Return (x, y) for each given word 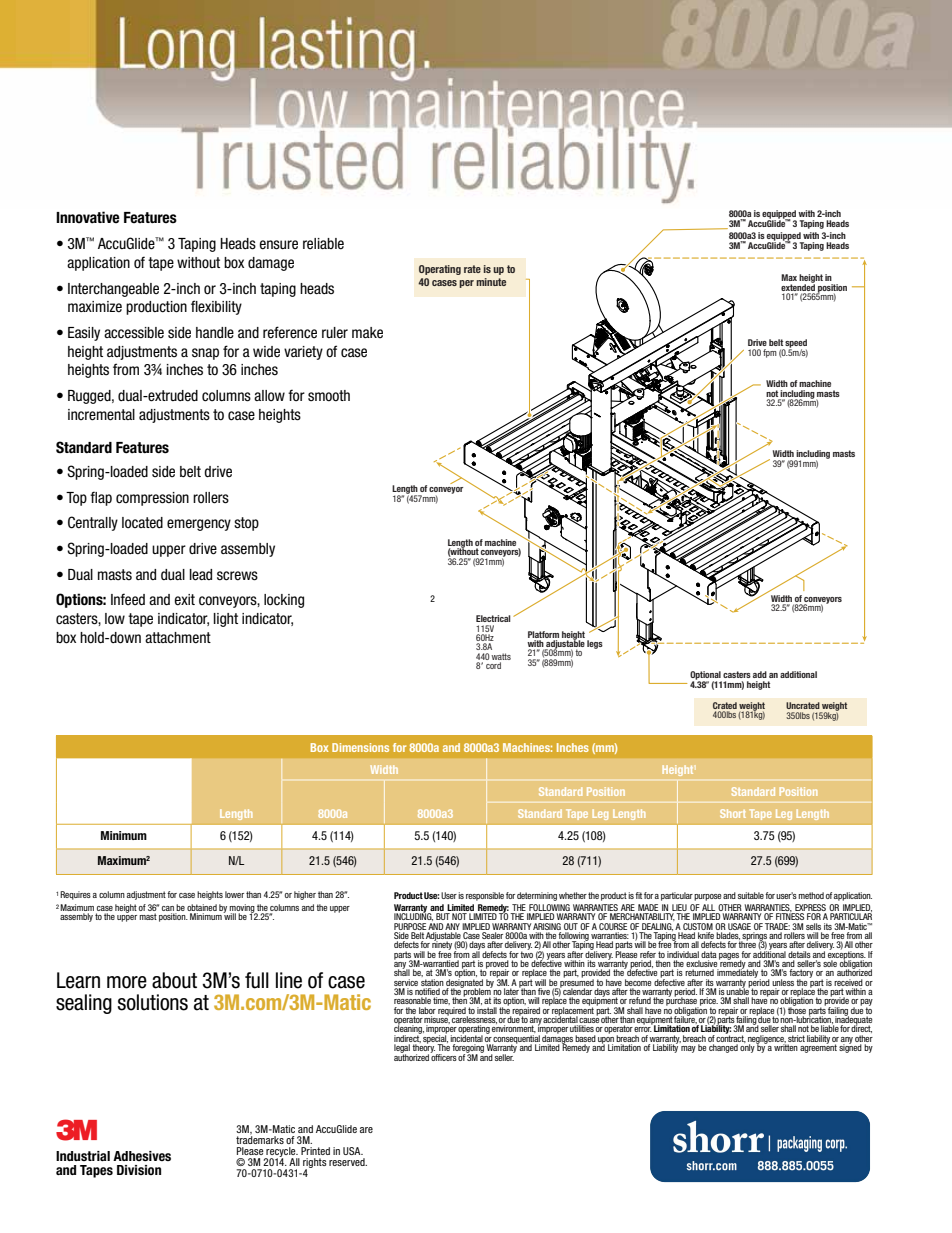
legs (595, 644)
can (168, 908)
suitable (751, 895)
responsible (485, 896)
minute (491, 282)
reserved (348, 1162)
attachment (178, 638)
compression (152, 499)
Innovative (88, 217)
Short (733, 813)
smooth (329, 396)
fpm (770, 353)
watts (501, 656)
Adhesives (142, 1156)
